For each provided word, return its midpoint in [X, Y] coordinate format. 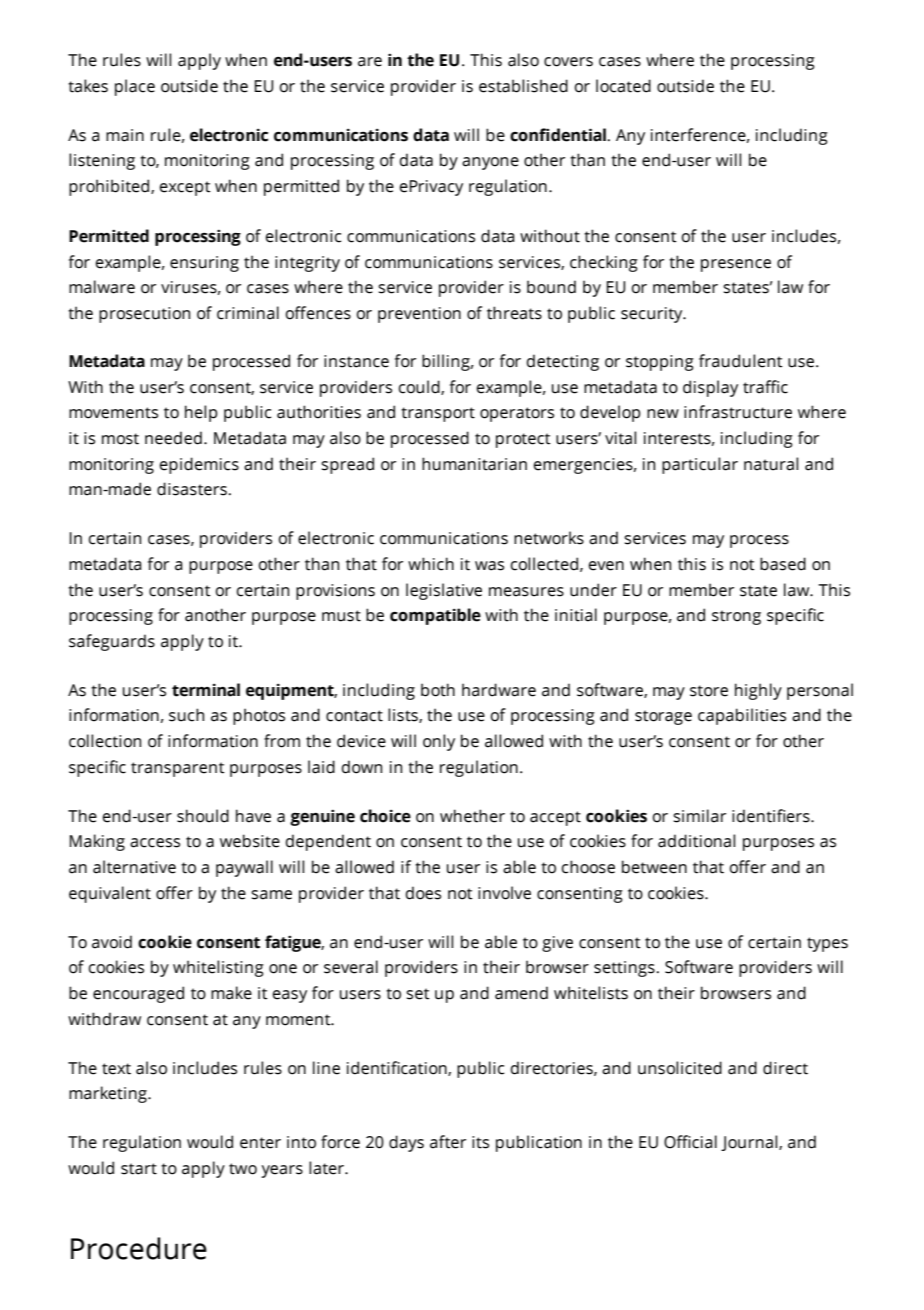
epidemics [199, 465]
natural [771, 464]
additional [696, 841]
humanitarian [474, 464]
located [623, 86]
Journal [750, 1143]
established [523, 86]
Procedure [139, 1248]
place [135, 87]
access [155, 843]
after [448, 1142]
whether [472, 816]
